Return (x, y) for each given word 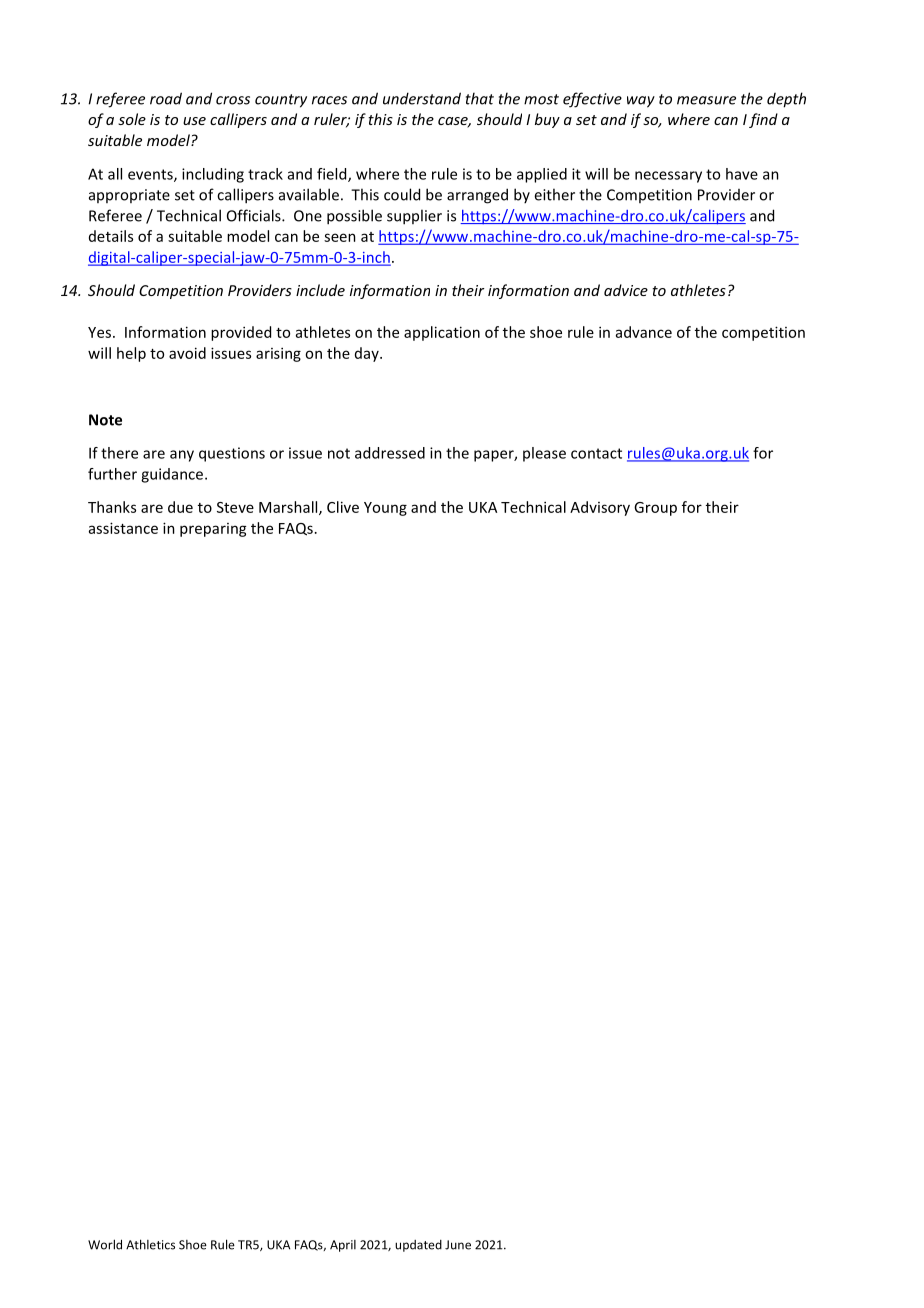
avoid (187, 353)
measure (706, 100)
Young (385, 509)
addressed (390, 453)
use (194, 121)
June (458, 1245)
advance (644, 332)
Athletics (150, 1244)
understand (422, 98)
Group (655, 509)
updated (418, 1246)
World (105, 1244)
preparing (213, 530)
